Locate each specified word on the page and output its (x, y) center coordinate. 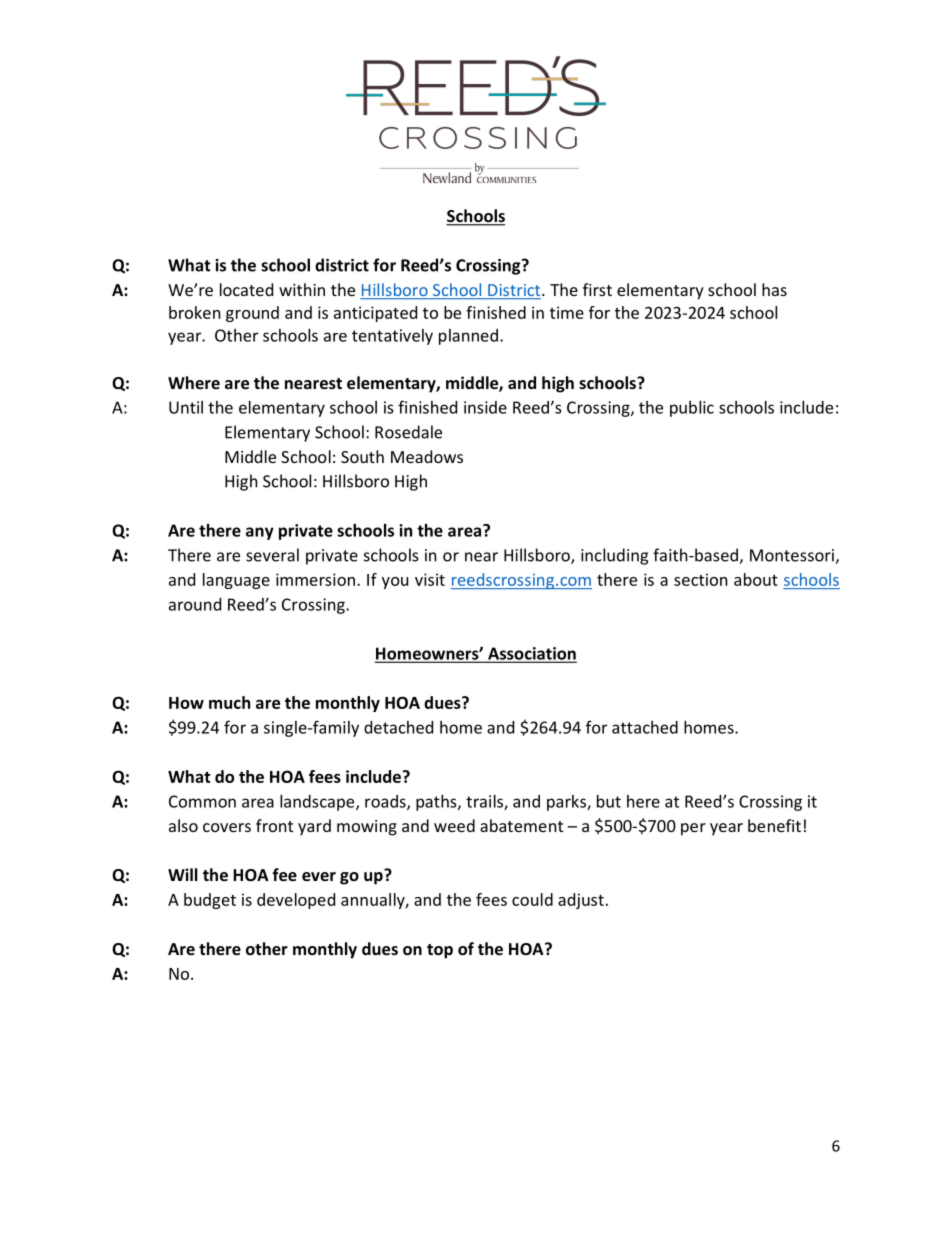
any (260, 533)
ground (252, 314)
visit (430, 579)
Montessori (793, 556)
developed (296, 901)
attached (645, 727)
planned (468, 337)
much (229, 702)
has (774, 289)
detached (398, 727)
